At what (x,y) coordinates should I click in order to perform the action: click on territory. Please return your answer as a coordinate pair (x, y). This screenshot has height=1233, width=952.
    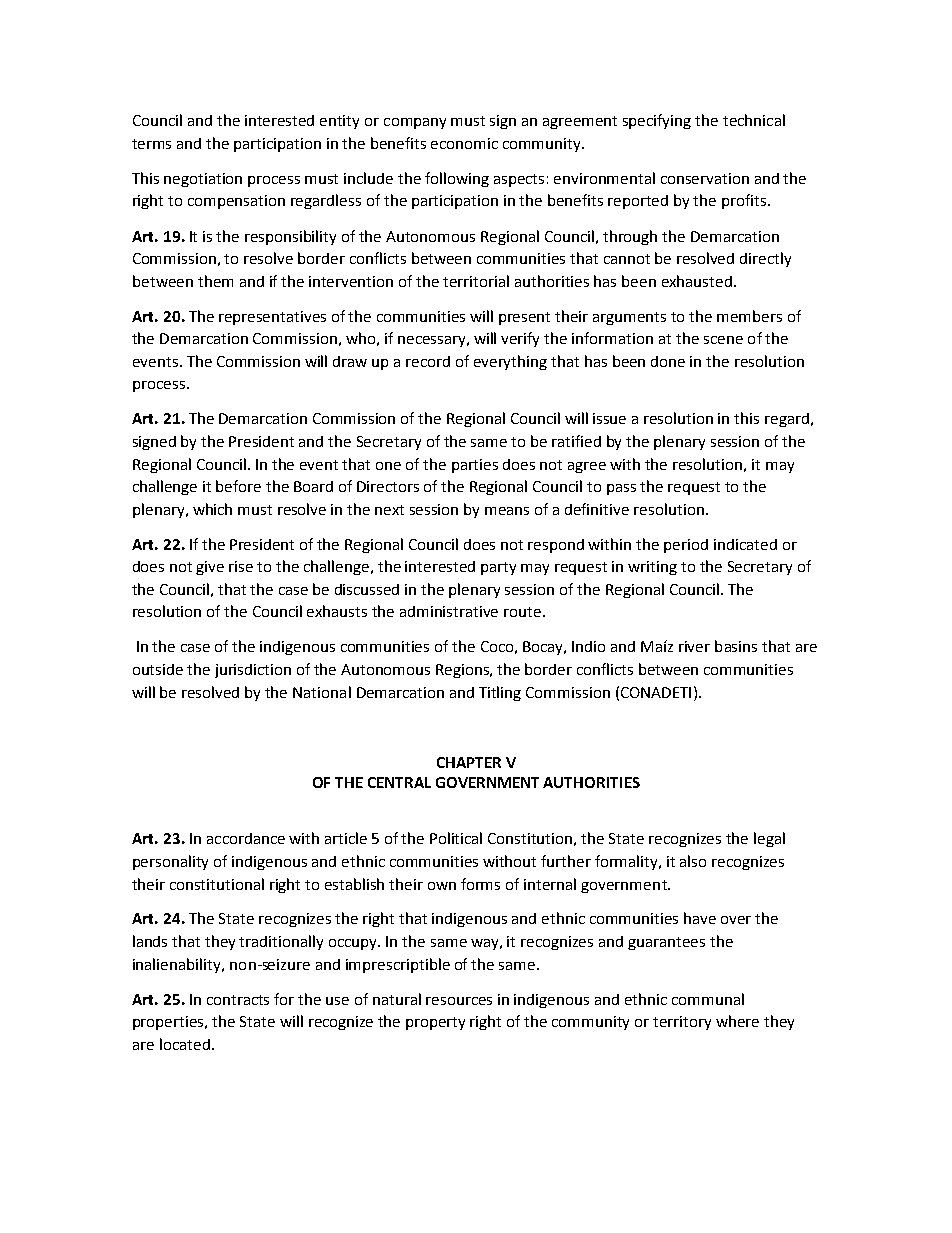
    Looking at the image, I should click on (682, 1023).
